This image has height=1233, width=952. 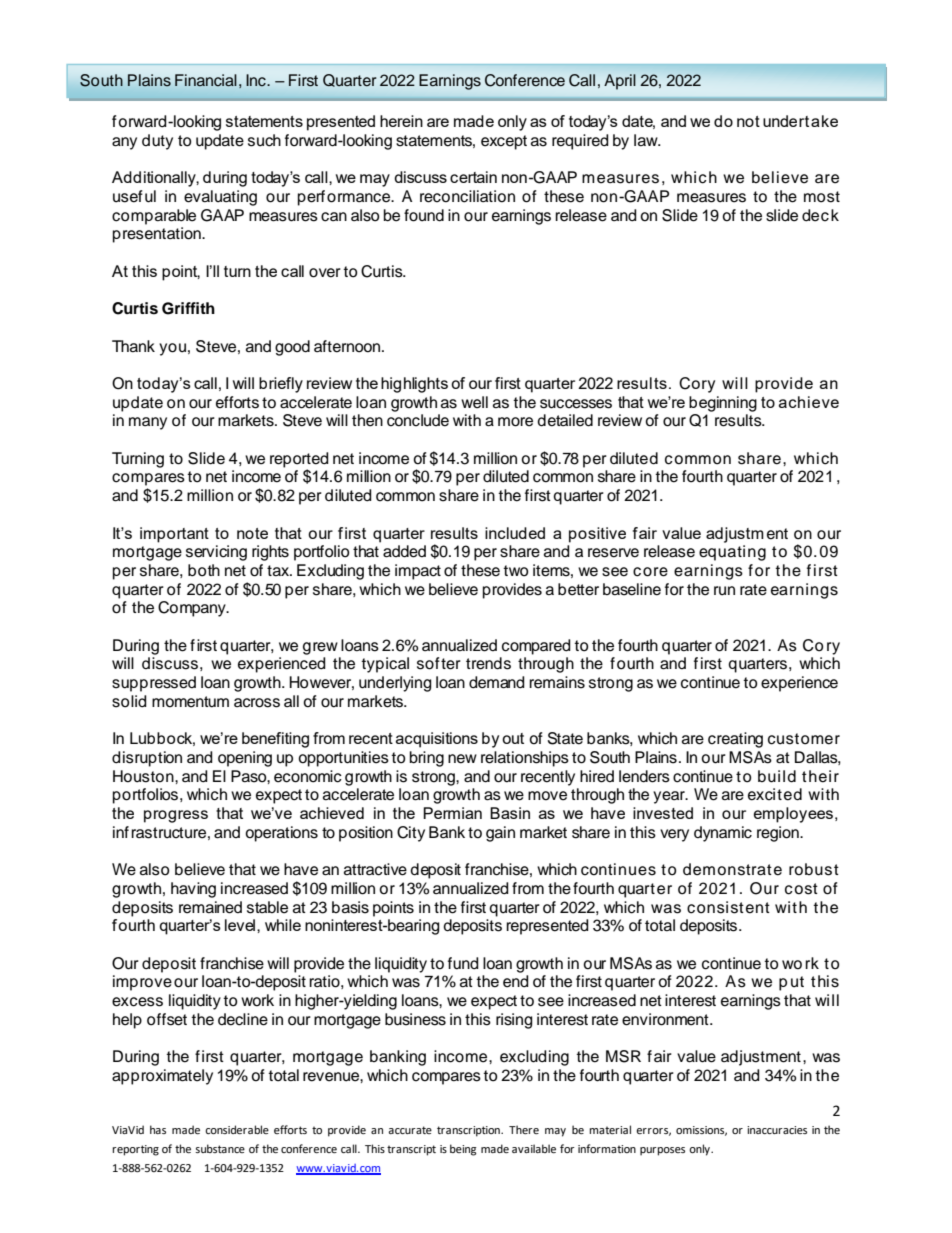 What do you see at coordinates (723, 404) in the image?
I see `beginning` at bounding box center [723, 404].
